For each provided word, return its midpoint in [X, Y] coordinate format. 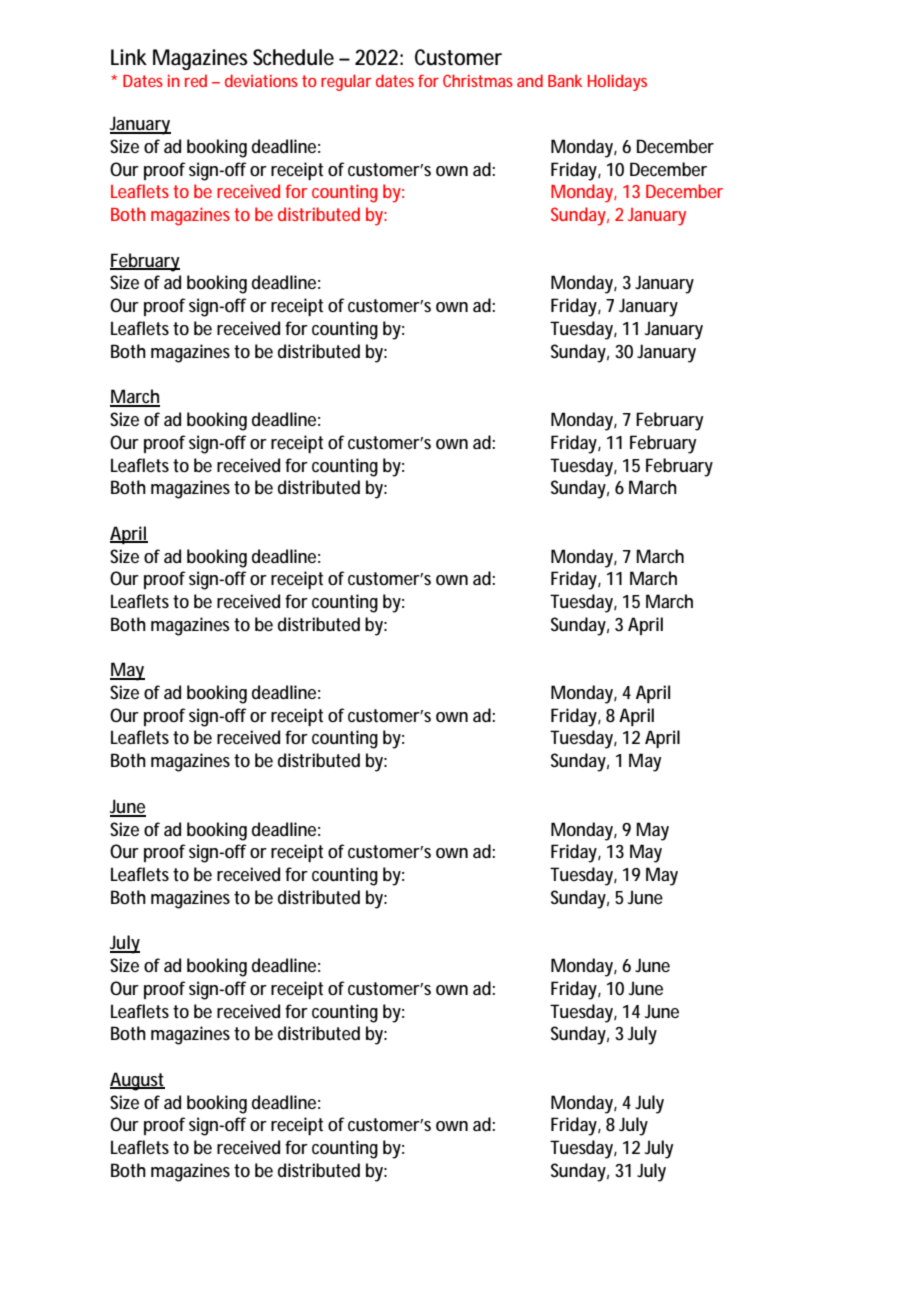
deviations [261, 80]
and [530, 80]
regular [346, 82]
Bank [565, 80]
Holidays [617, 82]
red [196, 80]
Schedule [293, 57]
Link [129, 57]
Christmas [478, 80]
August [137, 1081]
